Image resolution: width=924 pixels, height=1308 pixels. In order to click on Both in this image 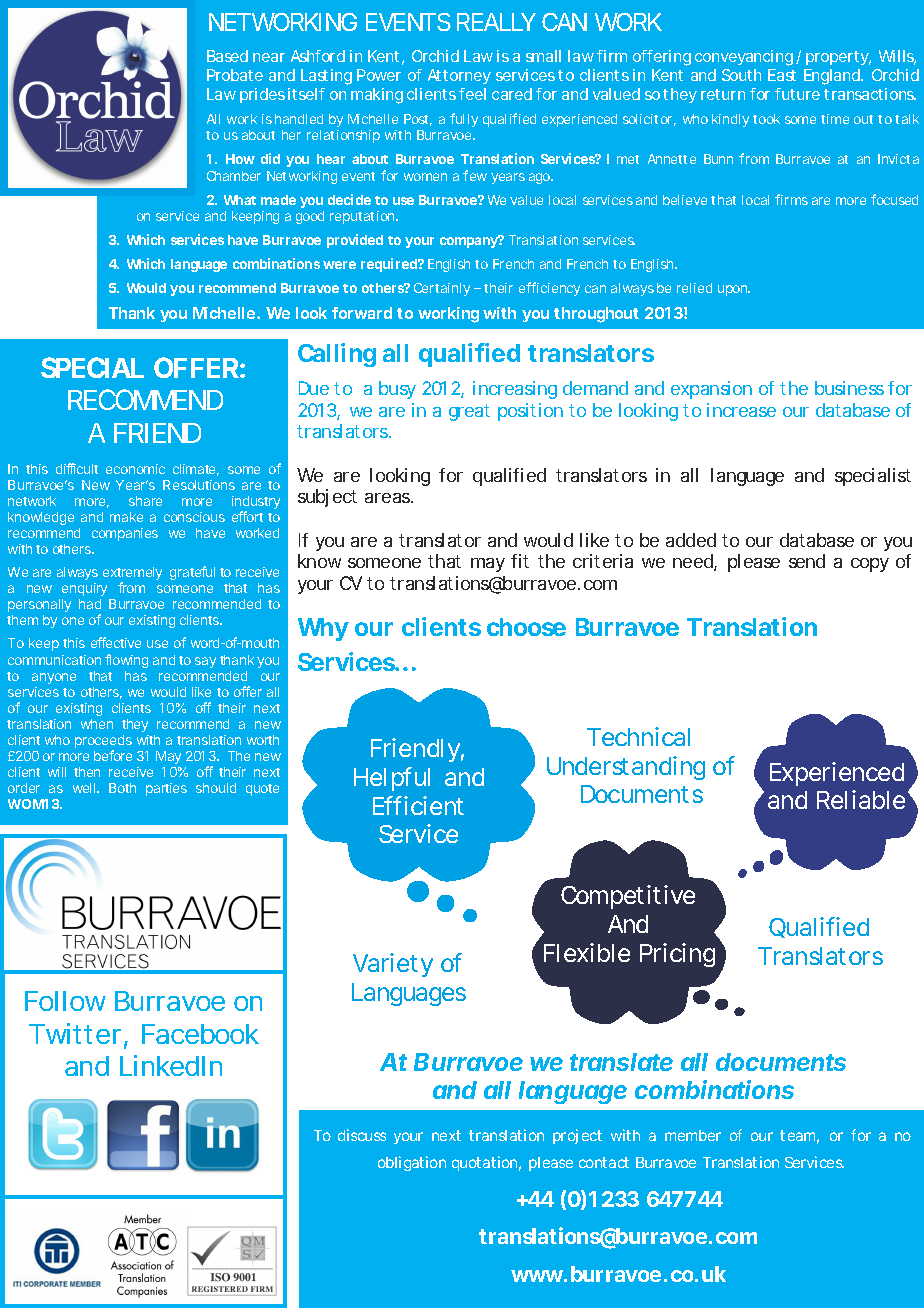, I will do `click(122, 788)`.
